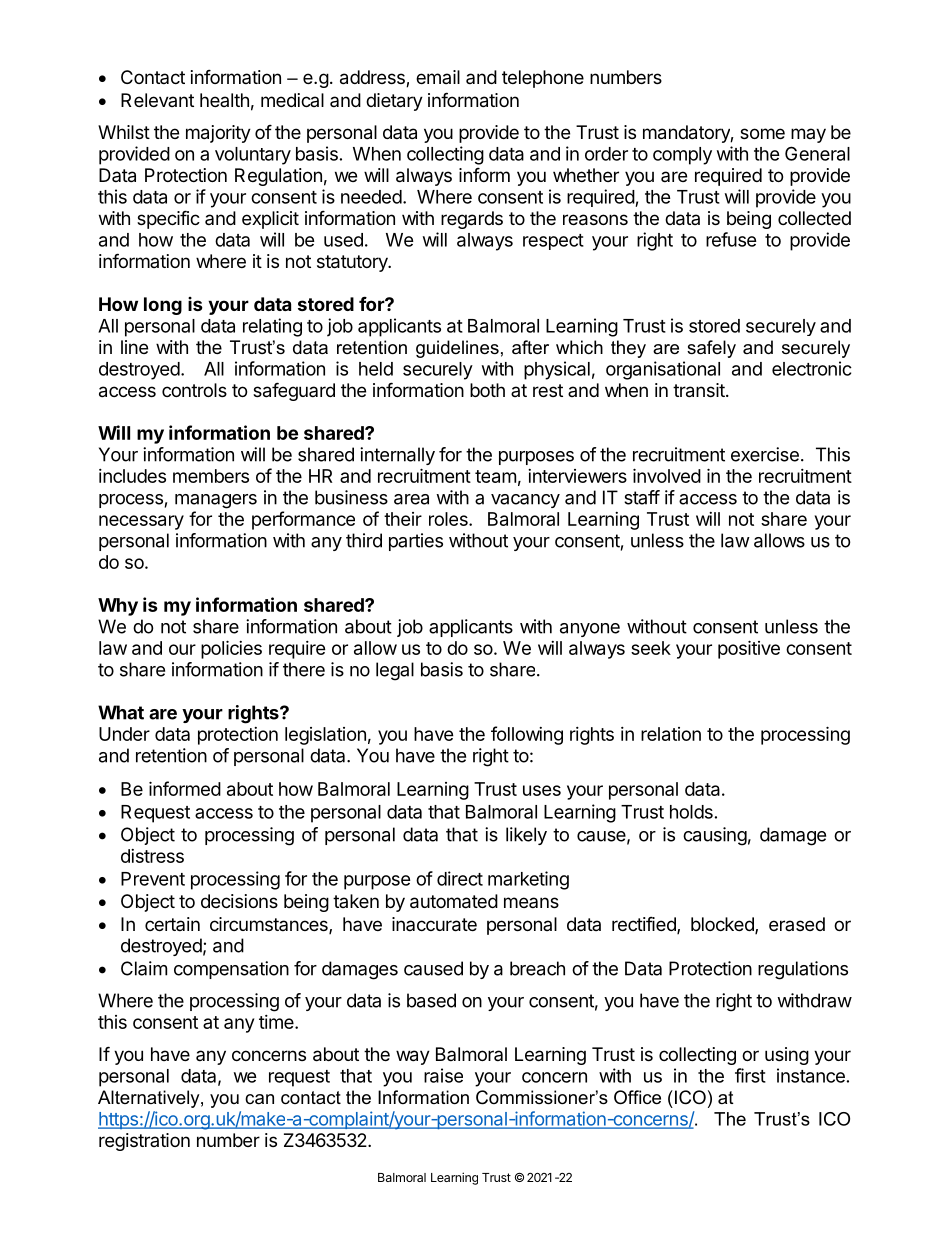  What do you see at coordinates (762, 133) in the screenshot?
I see `some` at bounding box center [762, 133].
